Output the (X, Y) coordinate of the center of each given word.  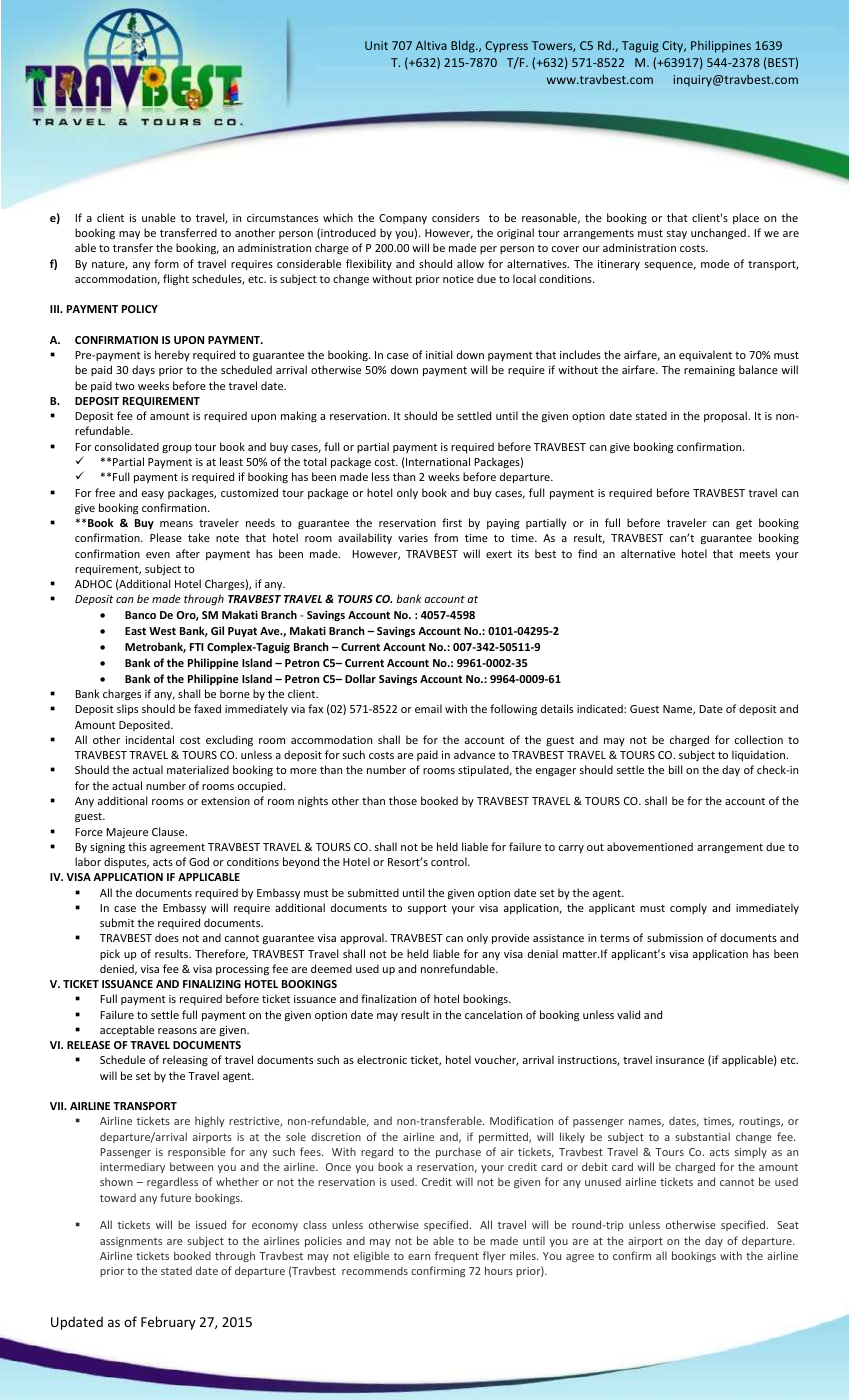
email (428, 708)
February (168, 1323)
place (746, 218)
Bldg (464, 46)
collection (759, 739)
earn (419, 1257)
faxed (207, 708)
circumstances (282, 218)
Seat (788, 1225)
